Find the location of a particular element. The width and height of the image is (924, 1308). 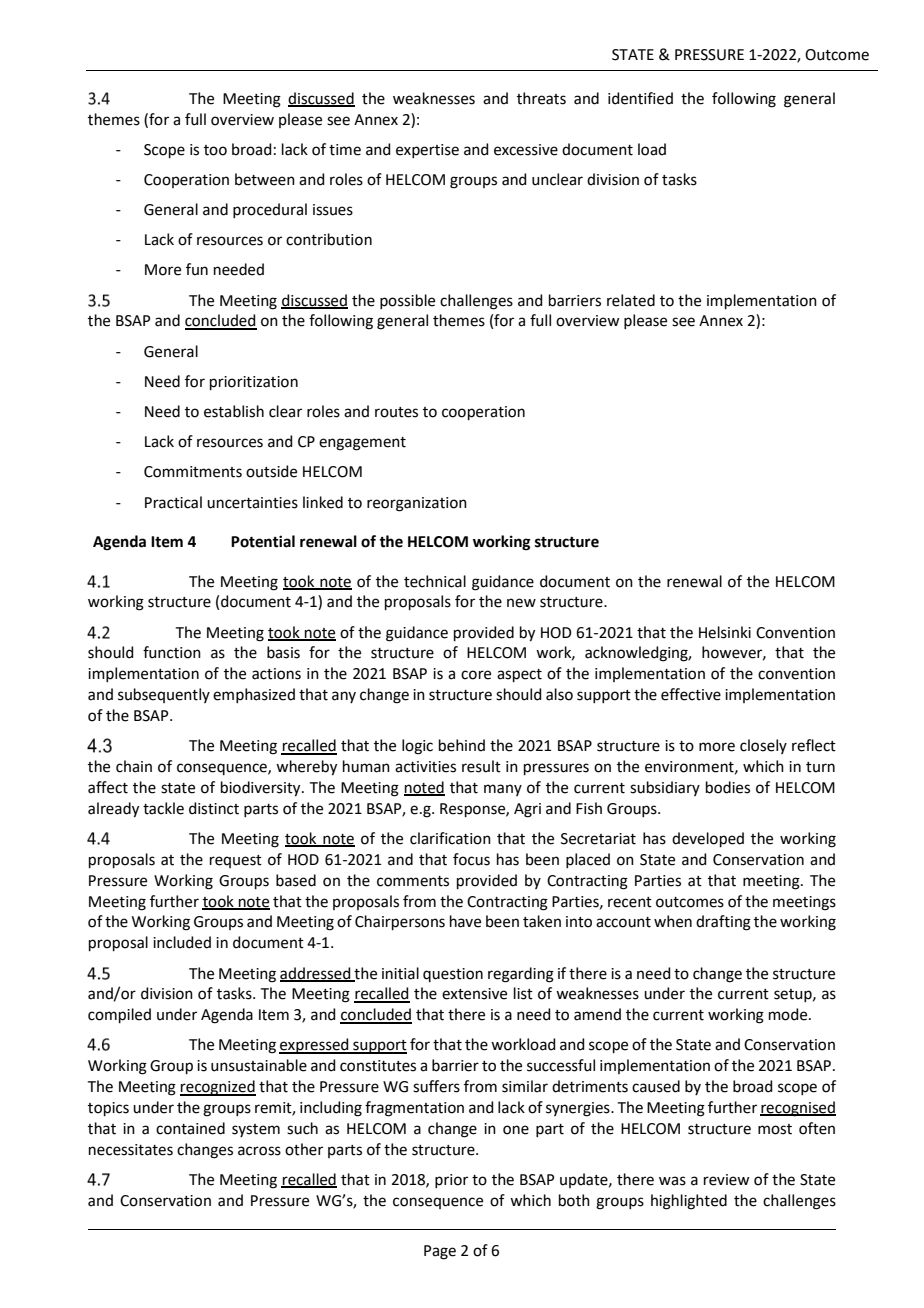

between is located at coordinates (265, 179).
